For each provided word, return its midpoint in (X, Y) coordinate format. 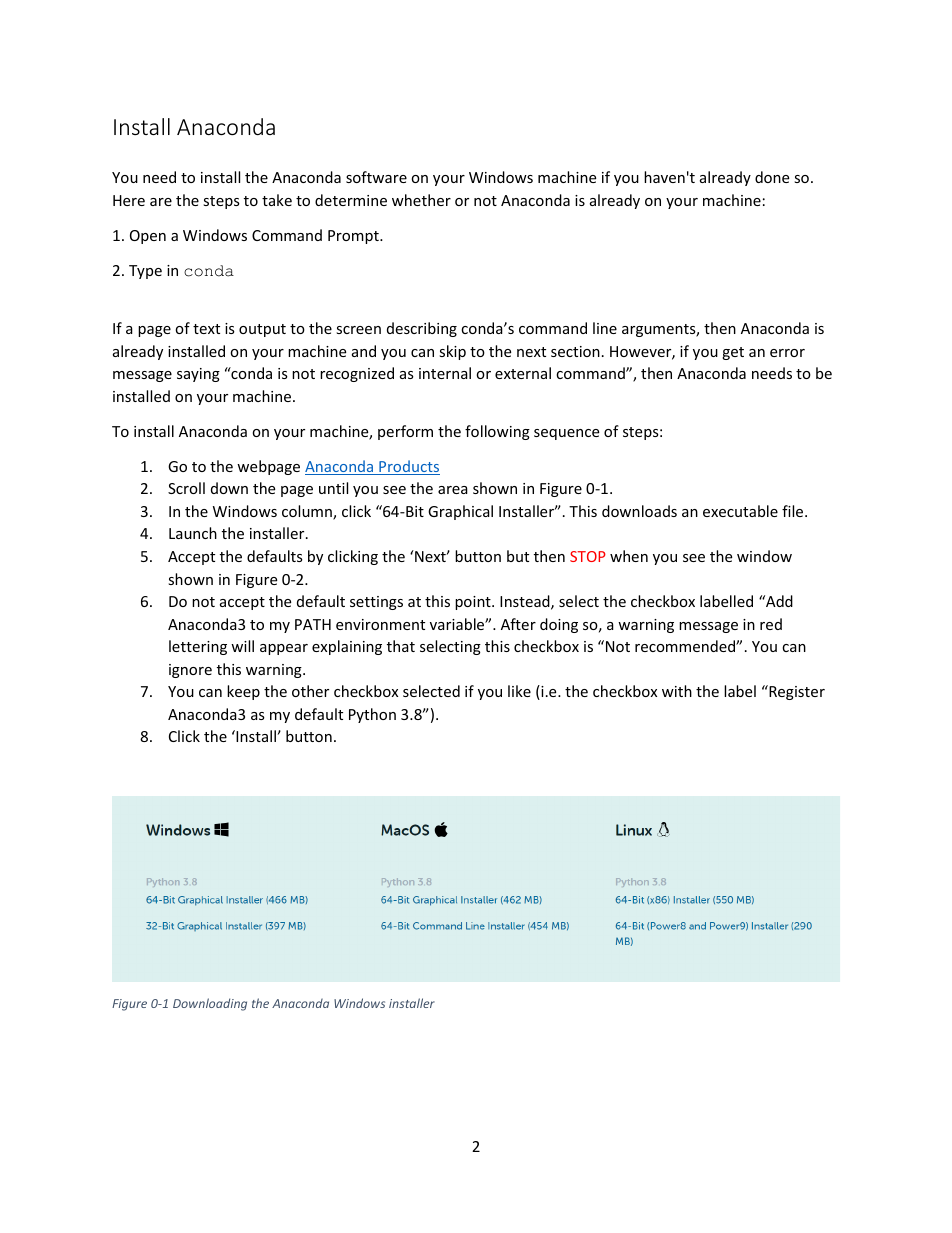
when (629, 556)
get (733, 353)
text (206, 329)
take (277, 200)
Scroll (186, 488)
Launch (193, 533)
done (772, 177)
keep (243, 692)
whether (421, 200)
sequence (566, 434)
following (497, 432)
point (474, 603)
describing (422, 329)
